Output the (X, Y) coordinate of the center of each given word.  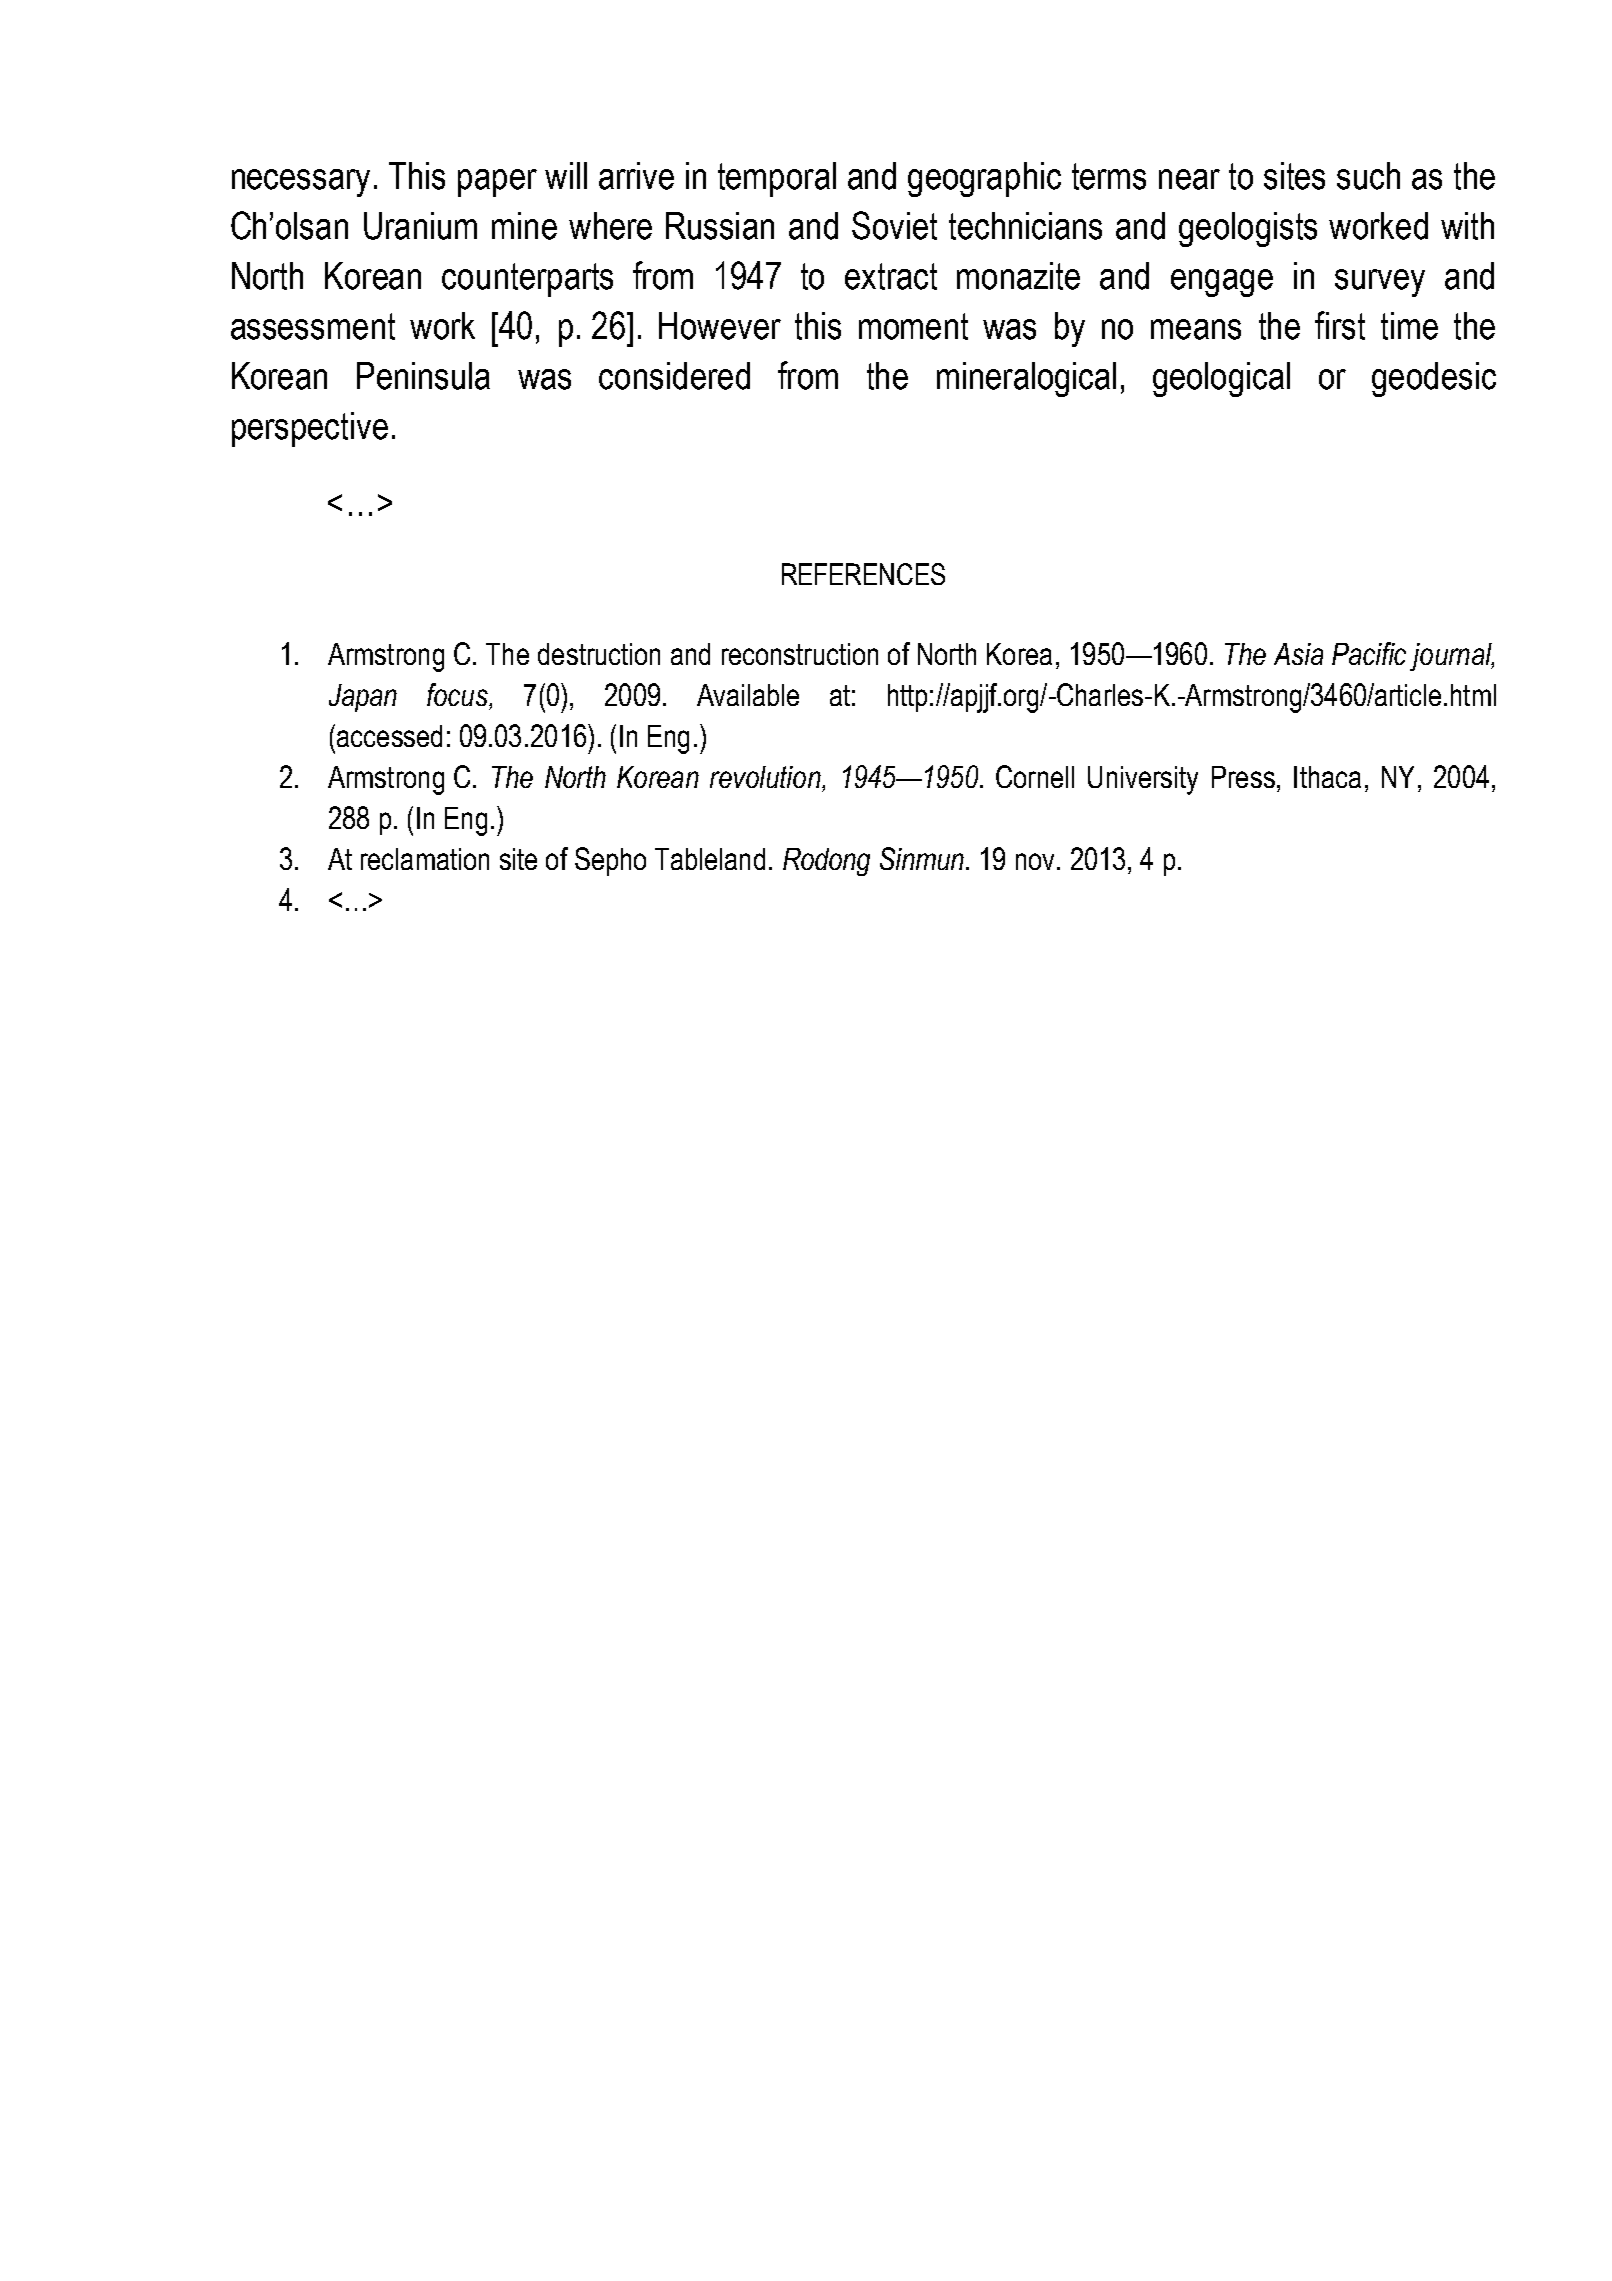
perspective (310, 429)
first (1340, 325)
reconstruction (800, 654)
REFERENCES (863, 574)
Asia (1298, 654)
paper (497, 183)
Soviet (894, 225)
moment (913, 326)
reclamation (425, 859)
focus (458, 694)
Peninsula (423, 376)
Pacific (1369, 653)
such (1368, 176)
